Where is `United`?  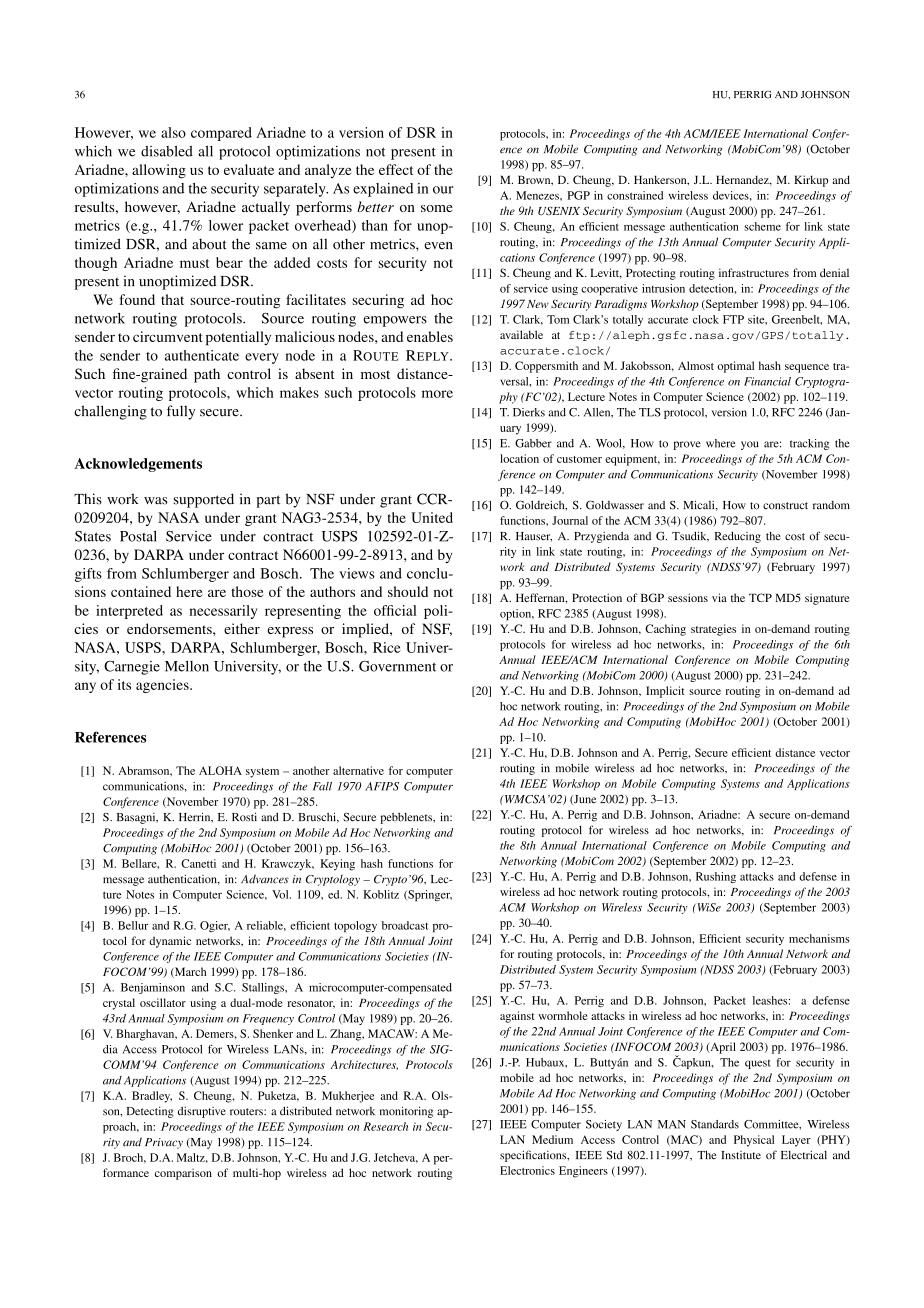
United is located at coordinates (432, 517).
